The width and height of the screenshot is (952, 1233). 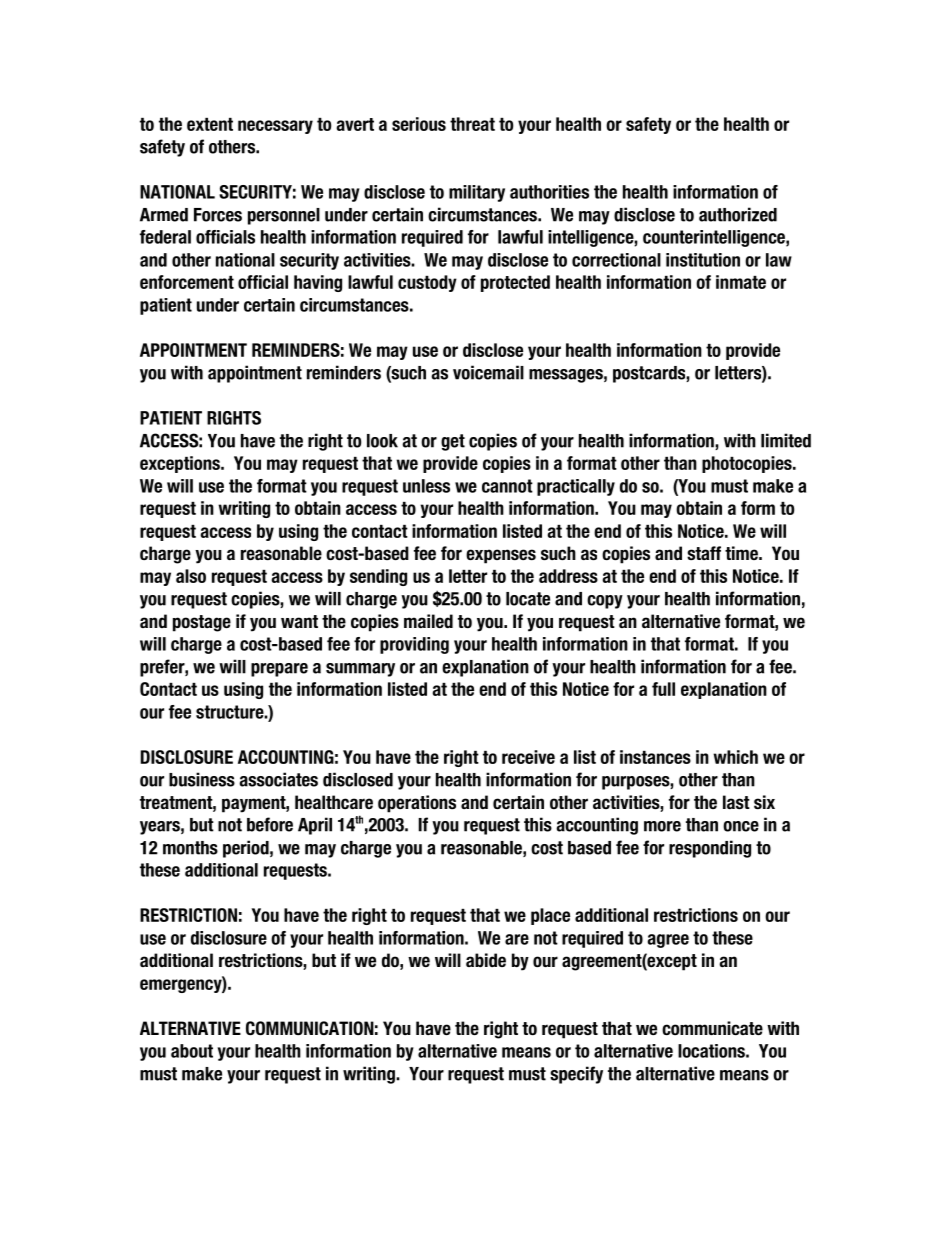 I want to click on authorized, so click(x=738, y=214).
